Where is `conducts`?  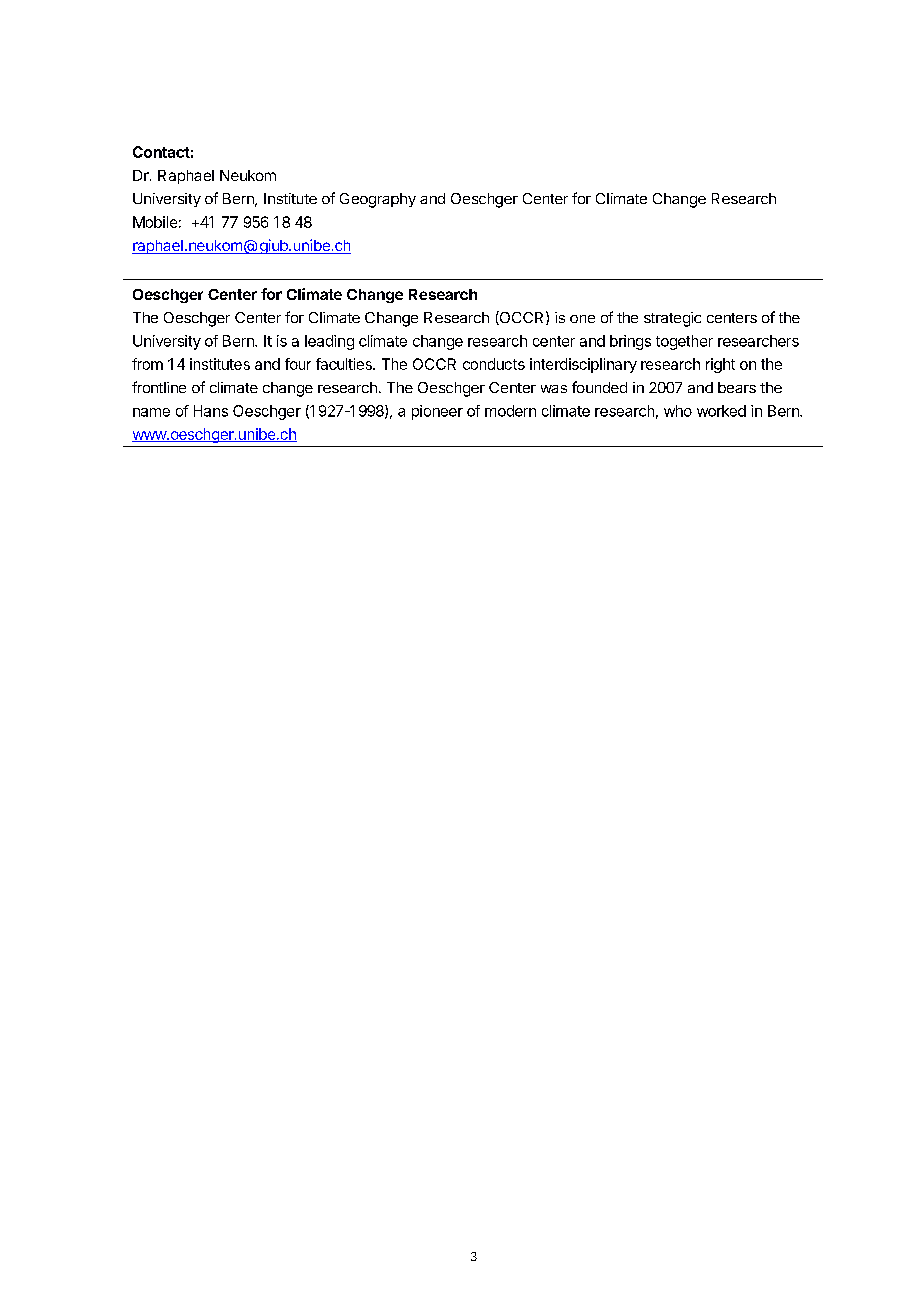
conducts is located at coordinates (494, 364).
